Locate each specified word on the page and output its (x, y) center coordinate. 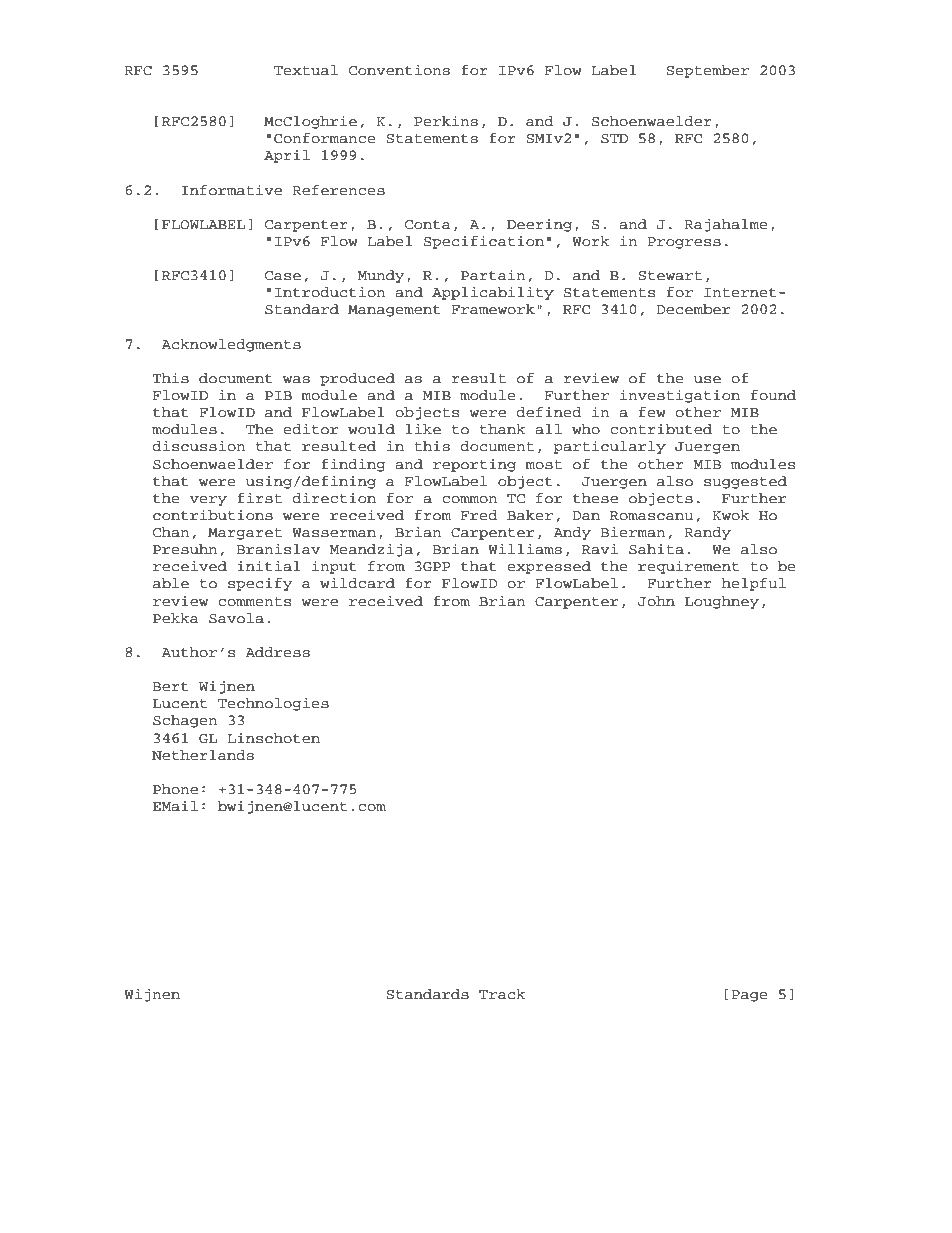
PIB (278, 395)
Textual (306, 70)
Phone (175, 789)
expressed (549, 567)
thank (503, 429)
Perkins (446, 120)
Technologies (273, 704)
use (707, 380)
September (707, 71)
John (656, 601)
